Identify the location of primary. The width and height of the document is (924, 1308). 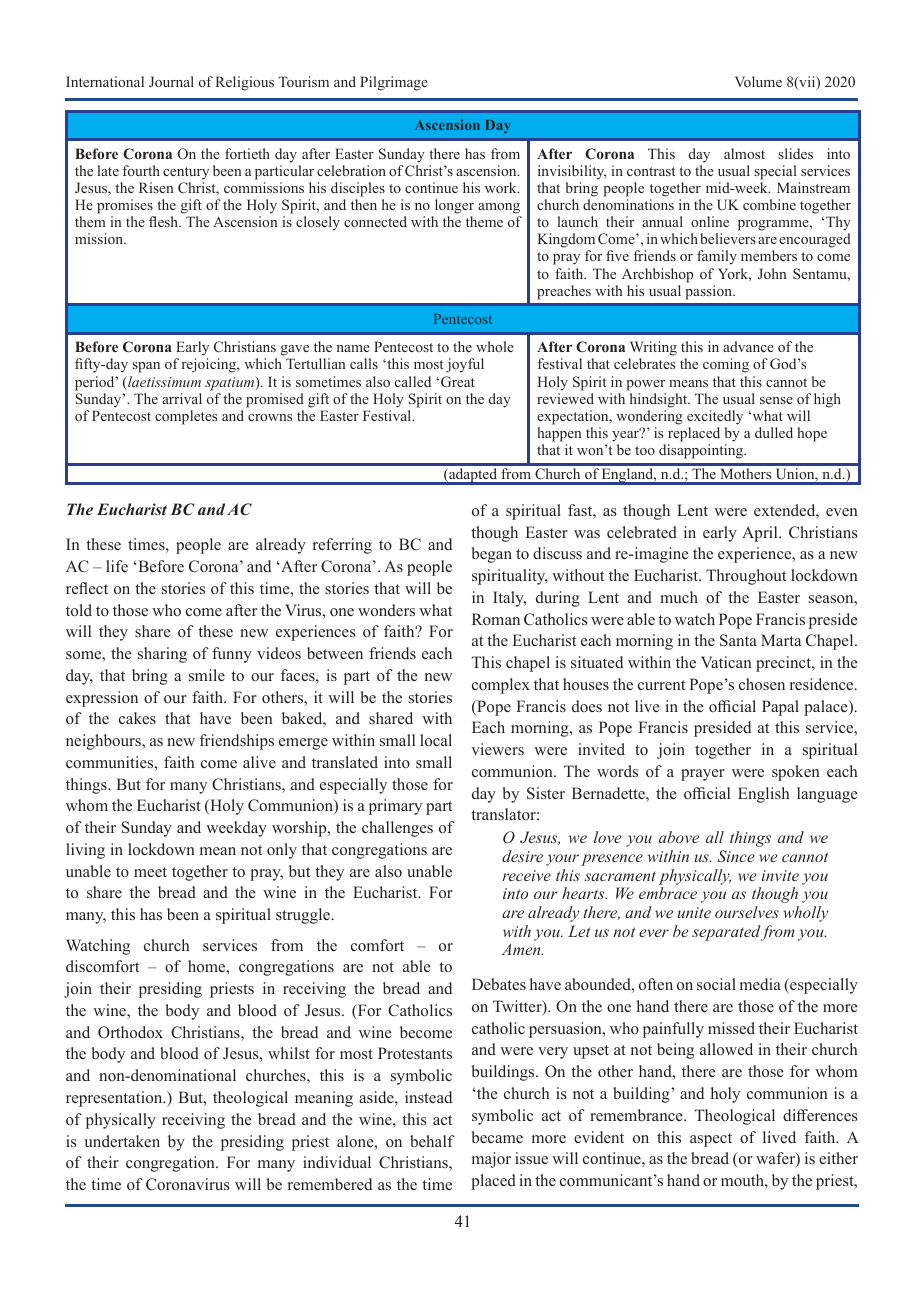
(395, 807).
